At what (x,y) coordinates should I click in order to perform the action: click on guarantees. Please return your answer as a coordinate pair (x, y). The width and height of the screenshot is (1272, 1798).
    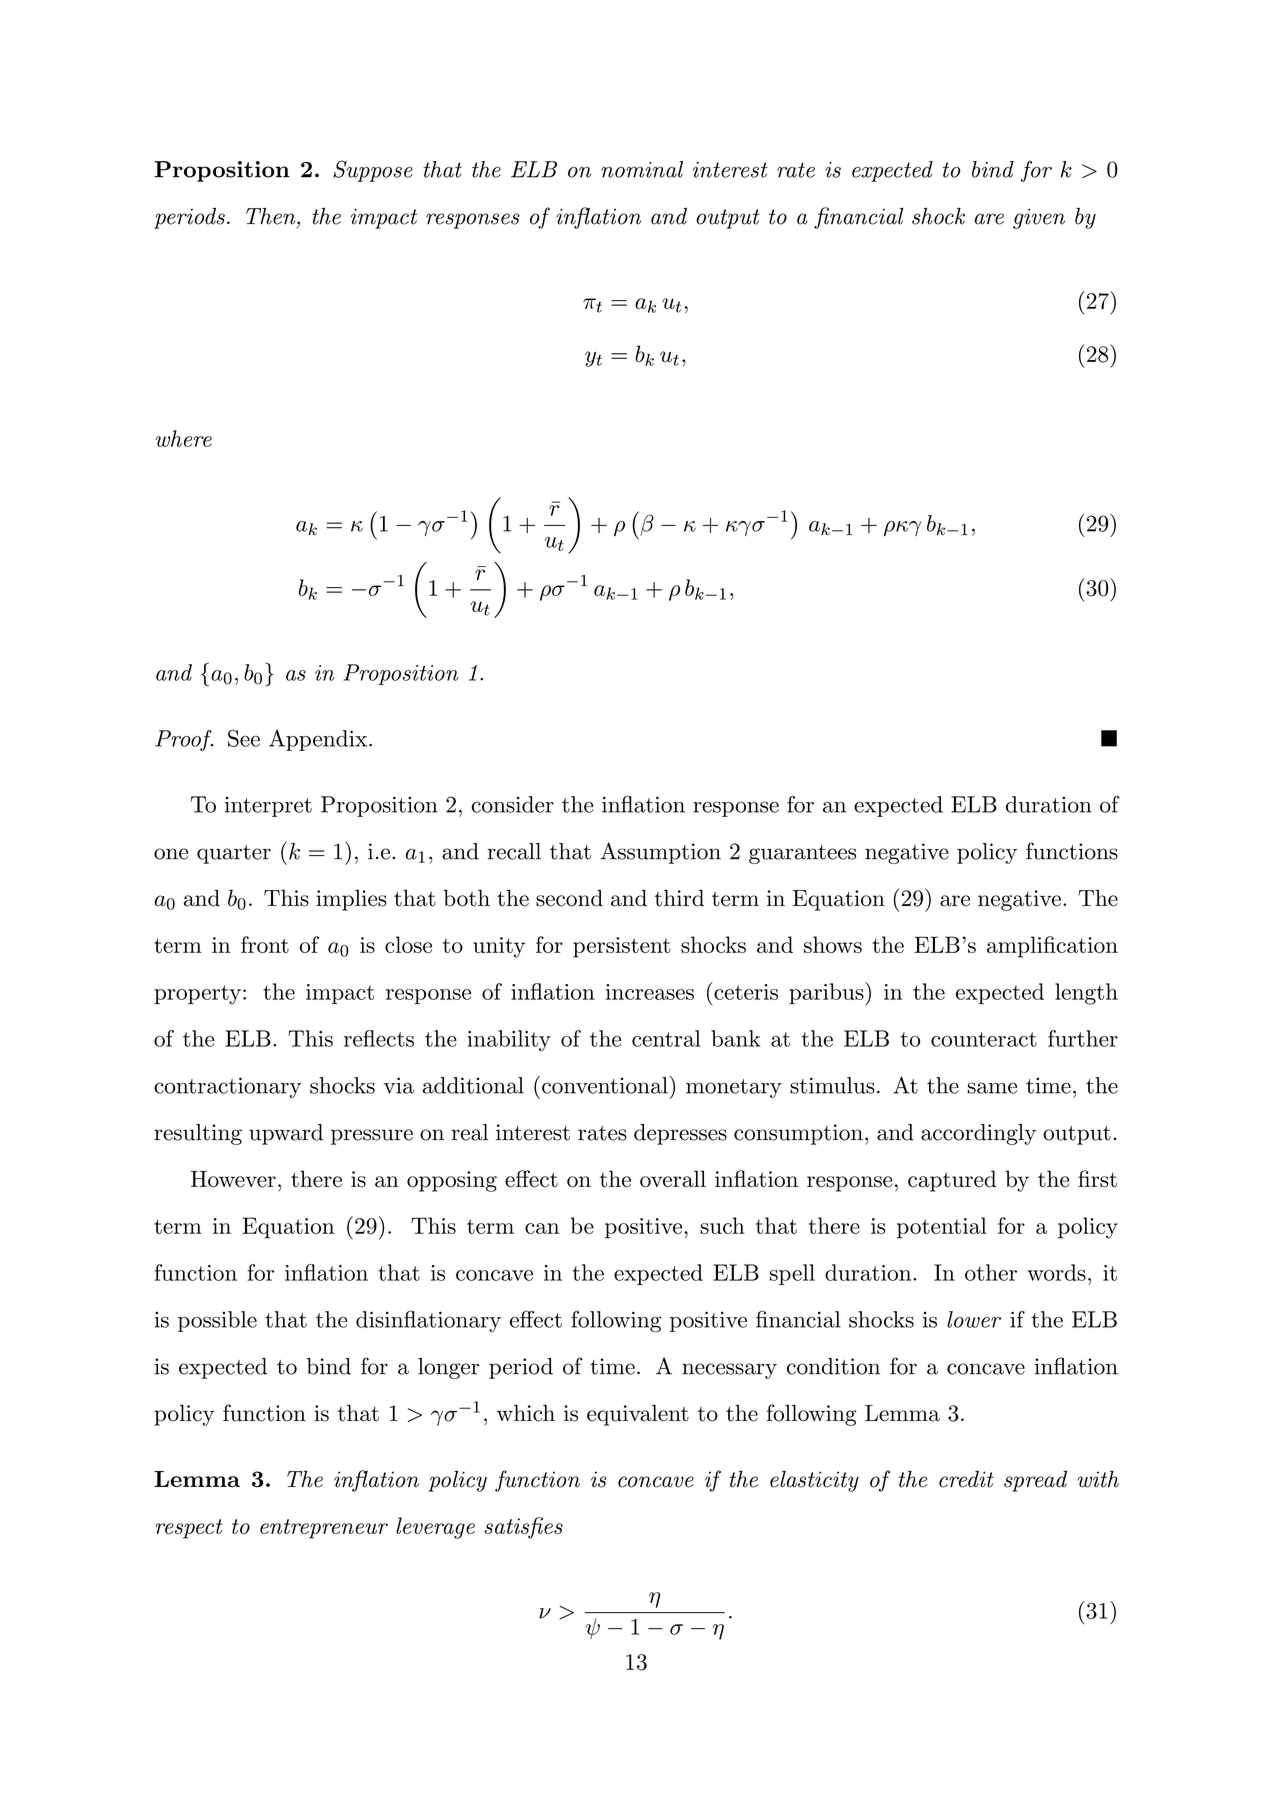
    Looking at the image, I should click on (802, 854).
